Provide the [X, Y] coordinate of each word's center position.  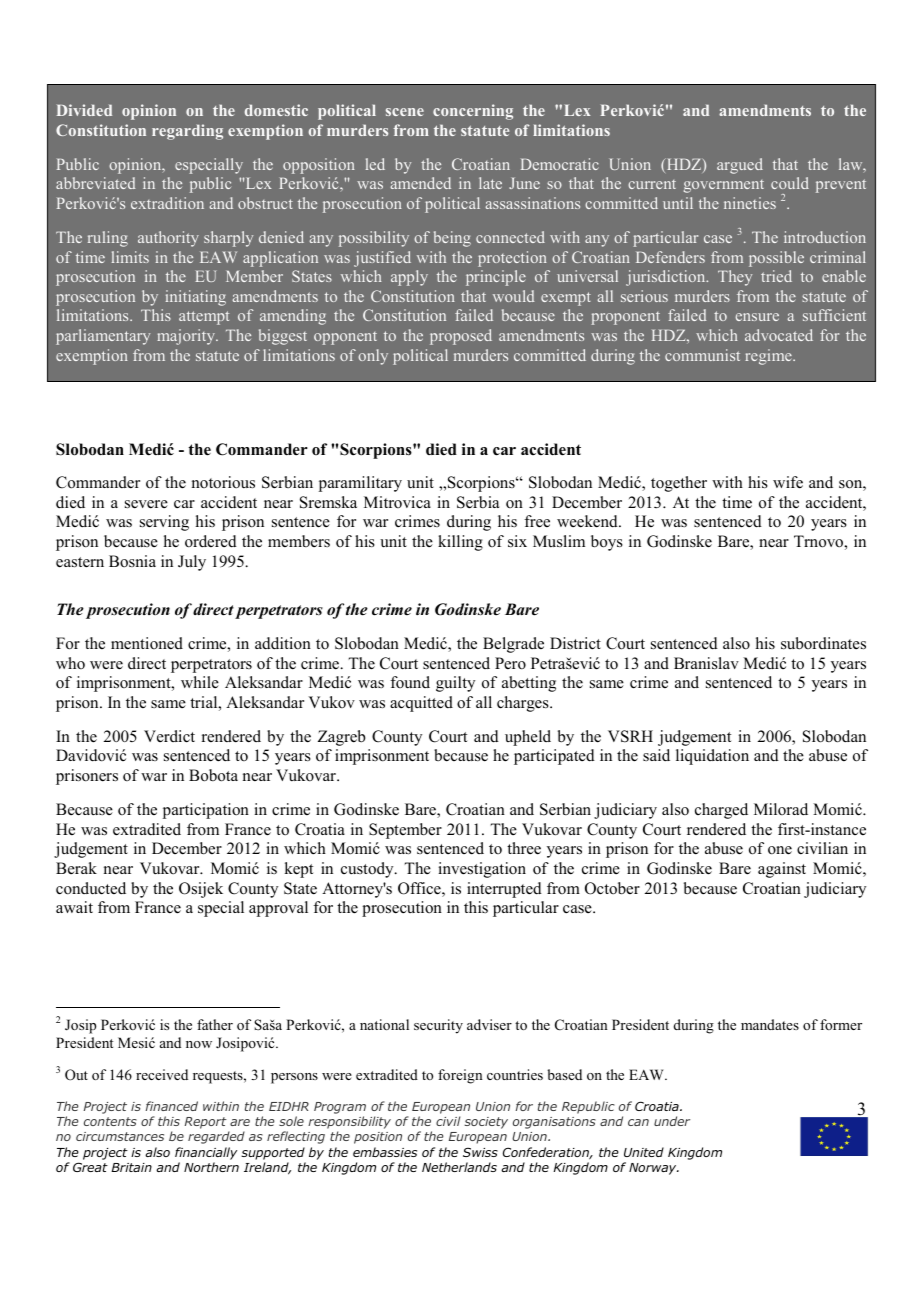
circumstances [120, 1136]
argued [740, 166]
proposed [461, 337]
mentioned [147, 643]
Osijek [201, 890]
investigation [482, 870]
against [782, 870]
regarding [187, 132]
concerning [473, 112]
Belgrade [513, 645]
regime [769, 357]
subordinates [823, 643]
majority [187, 337]
